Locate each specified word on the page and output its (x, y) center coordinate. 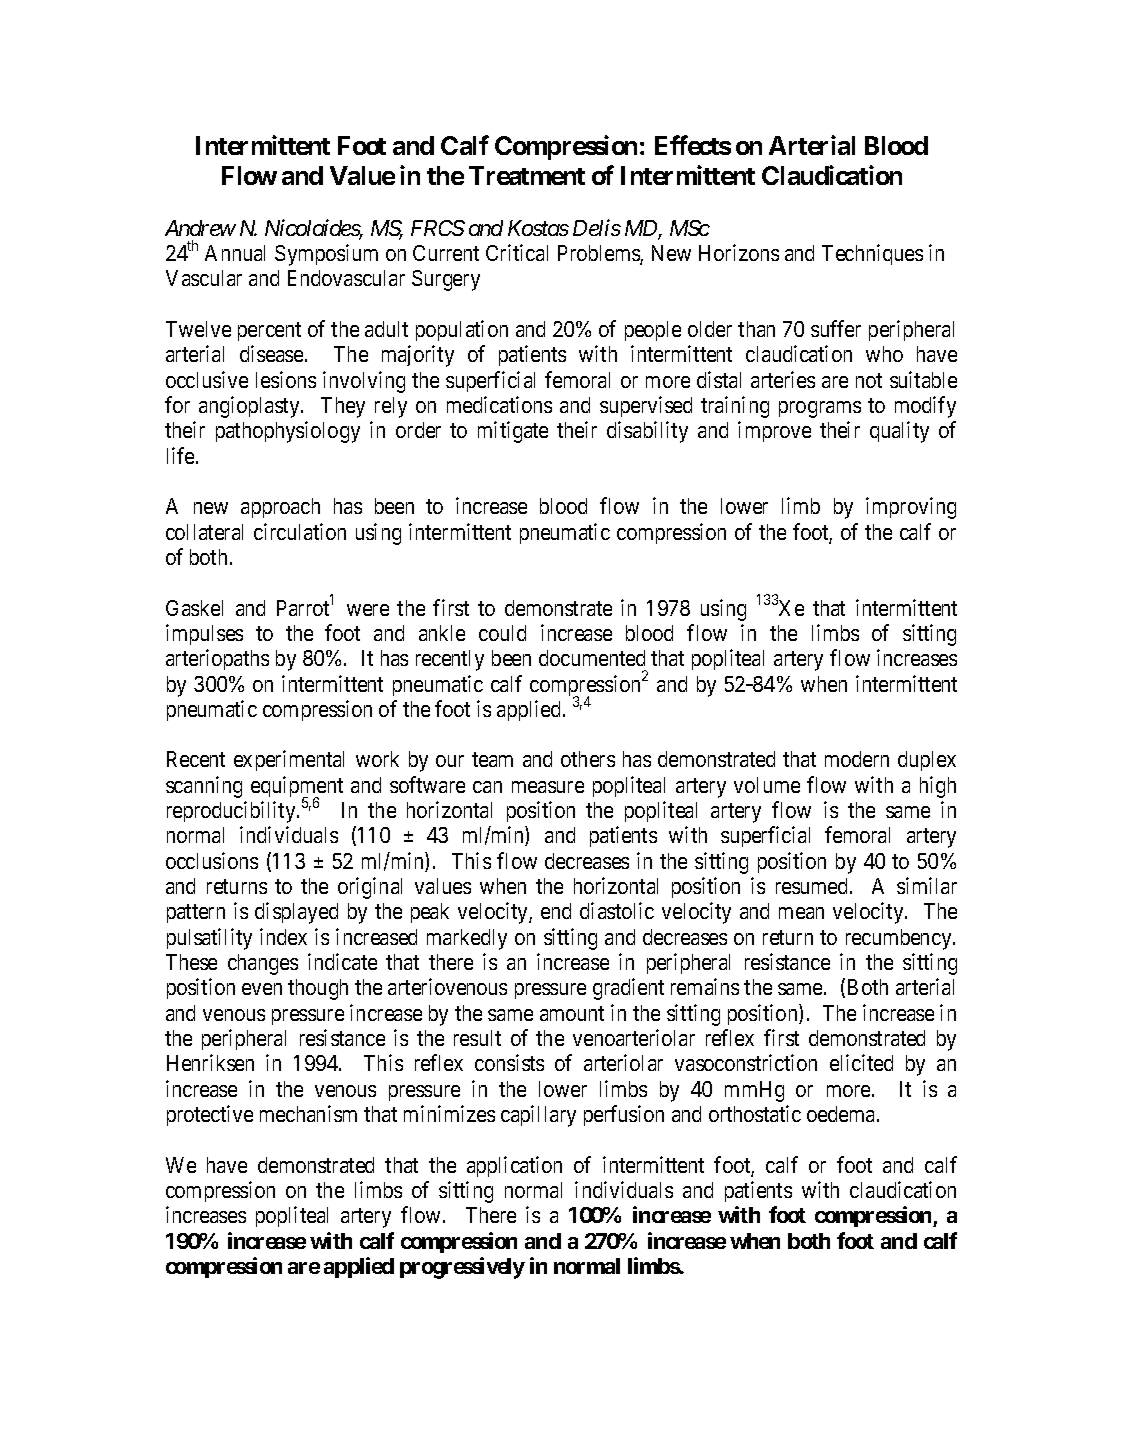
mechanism (308, 1113)
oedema (842, 1114)
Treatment (527, 175)
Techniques (872, 254)
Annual (235, 253)
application (514, 1166)
